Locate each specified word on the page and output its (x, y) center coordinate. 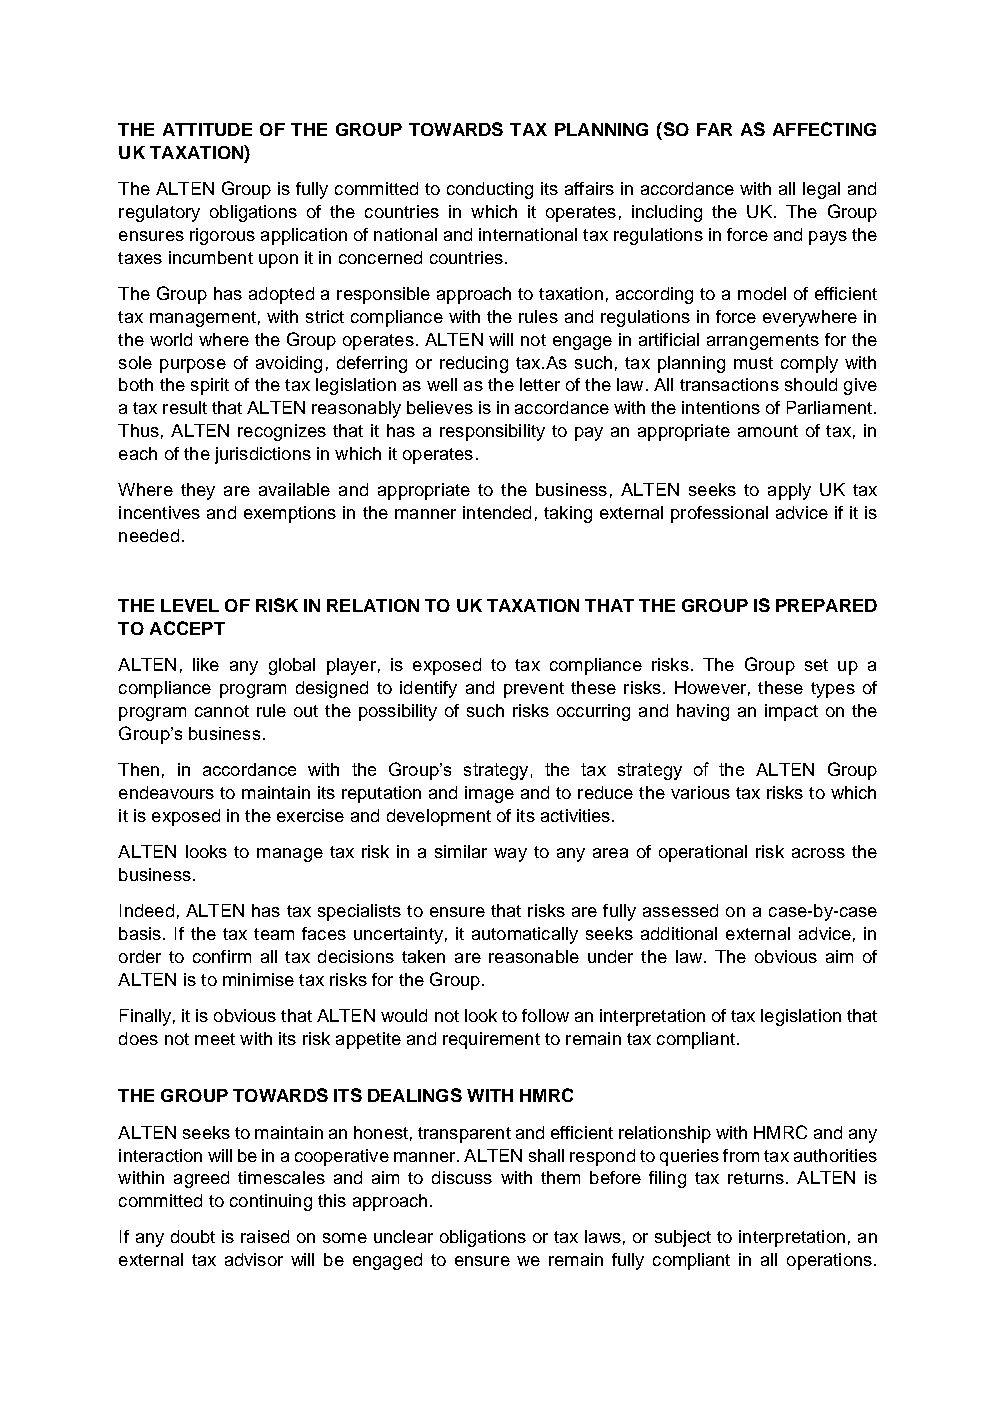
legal (821, 190)
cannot (222, 711)
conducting (490, 190)
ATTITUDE (207, 129)
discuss (462, 1177)
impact (791, 712)
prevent (534, 690)
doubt (193, 1236)
